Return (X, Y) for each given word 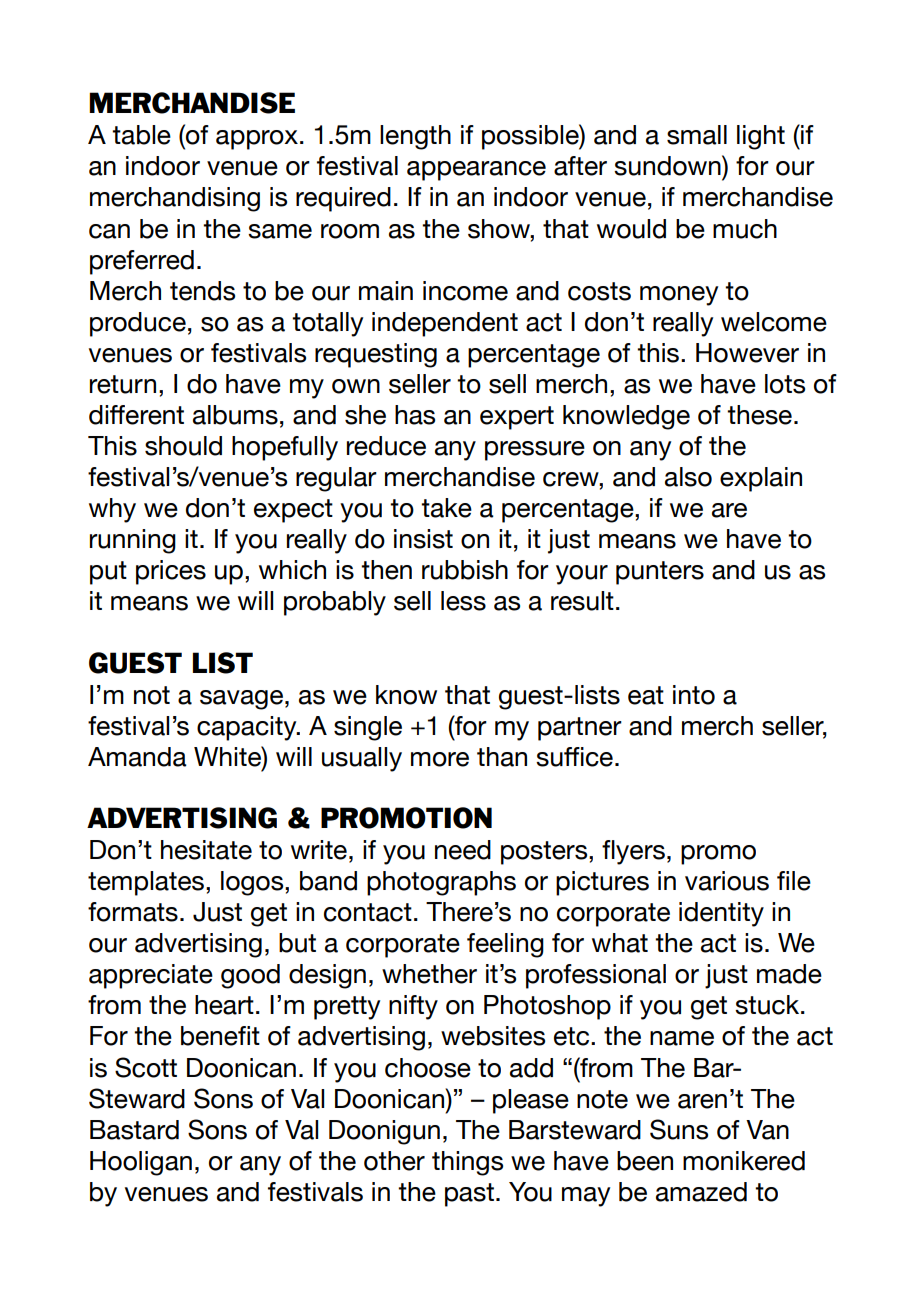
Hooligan (141, 1163)
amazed (701, 1192)
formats (133, 912)
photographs (441, 883)
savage (241, 700)
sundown (668, 165)
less (463, 601)
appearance (476, 171)
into (694, 695)
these (759, 415)
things (467, 1163)
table (141, 135)
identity (721, 914)
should (183, 446)
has (415, 415)
